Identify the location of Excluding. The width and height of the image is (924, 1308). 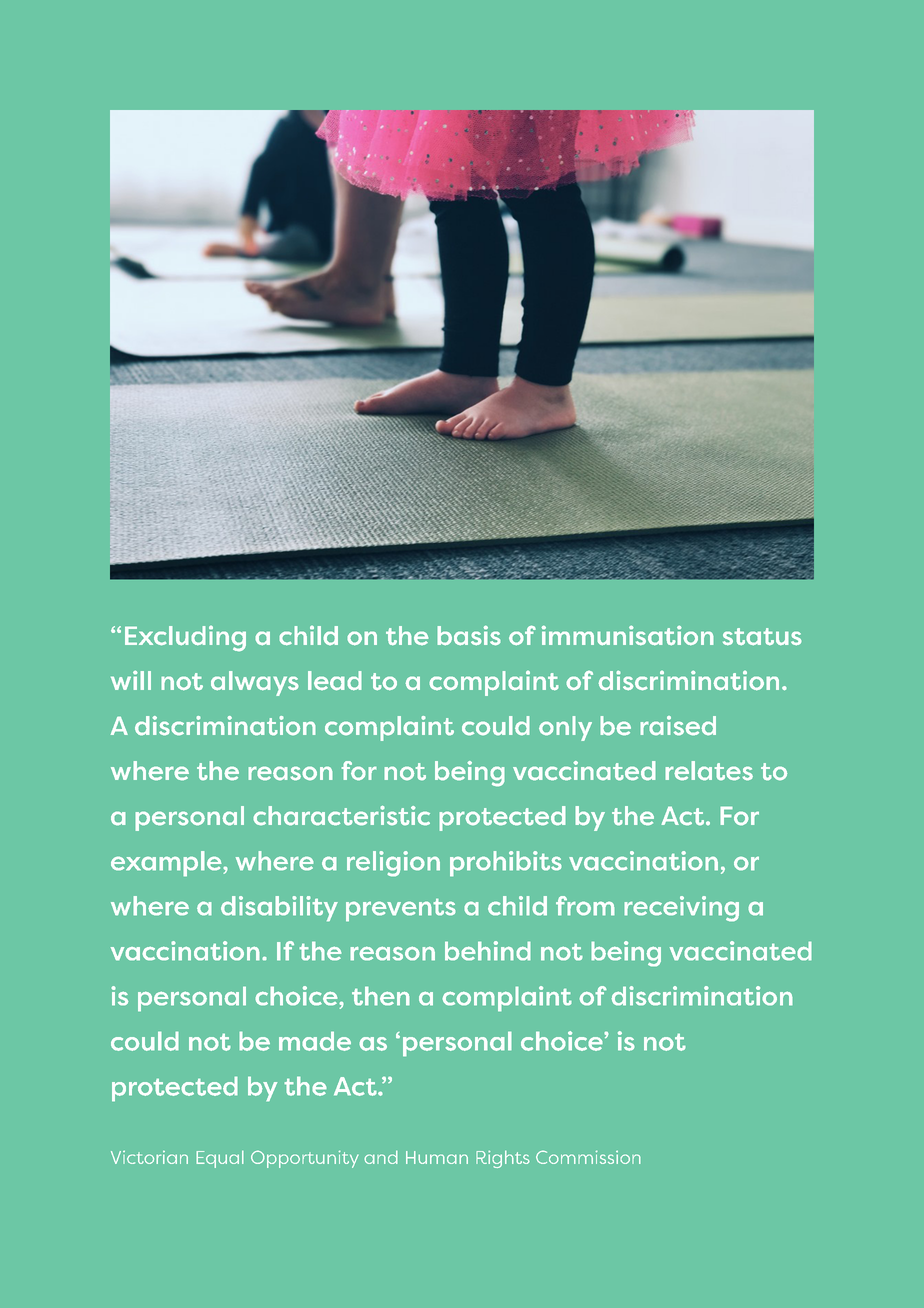
(185, 639).
